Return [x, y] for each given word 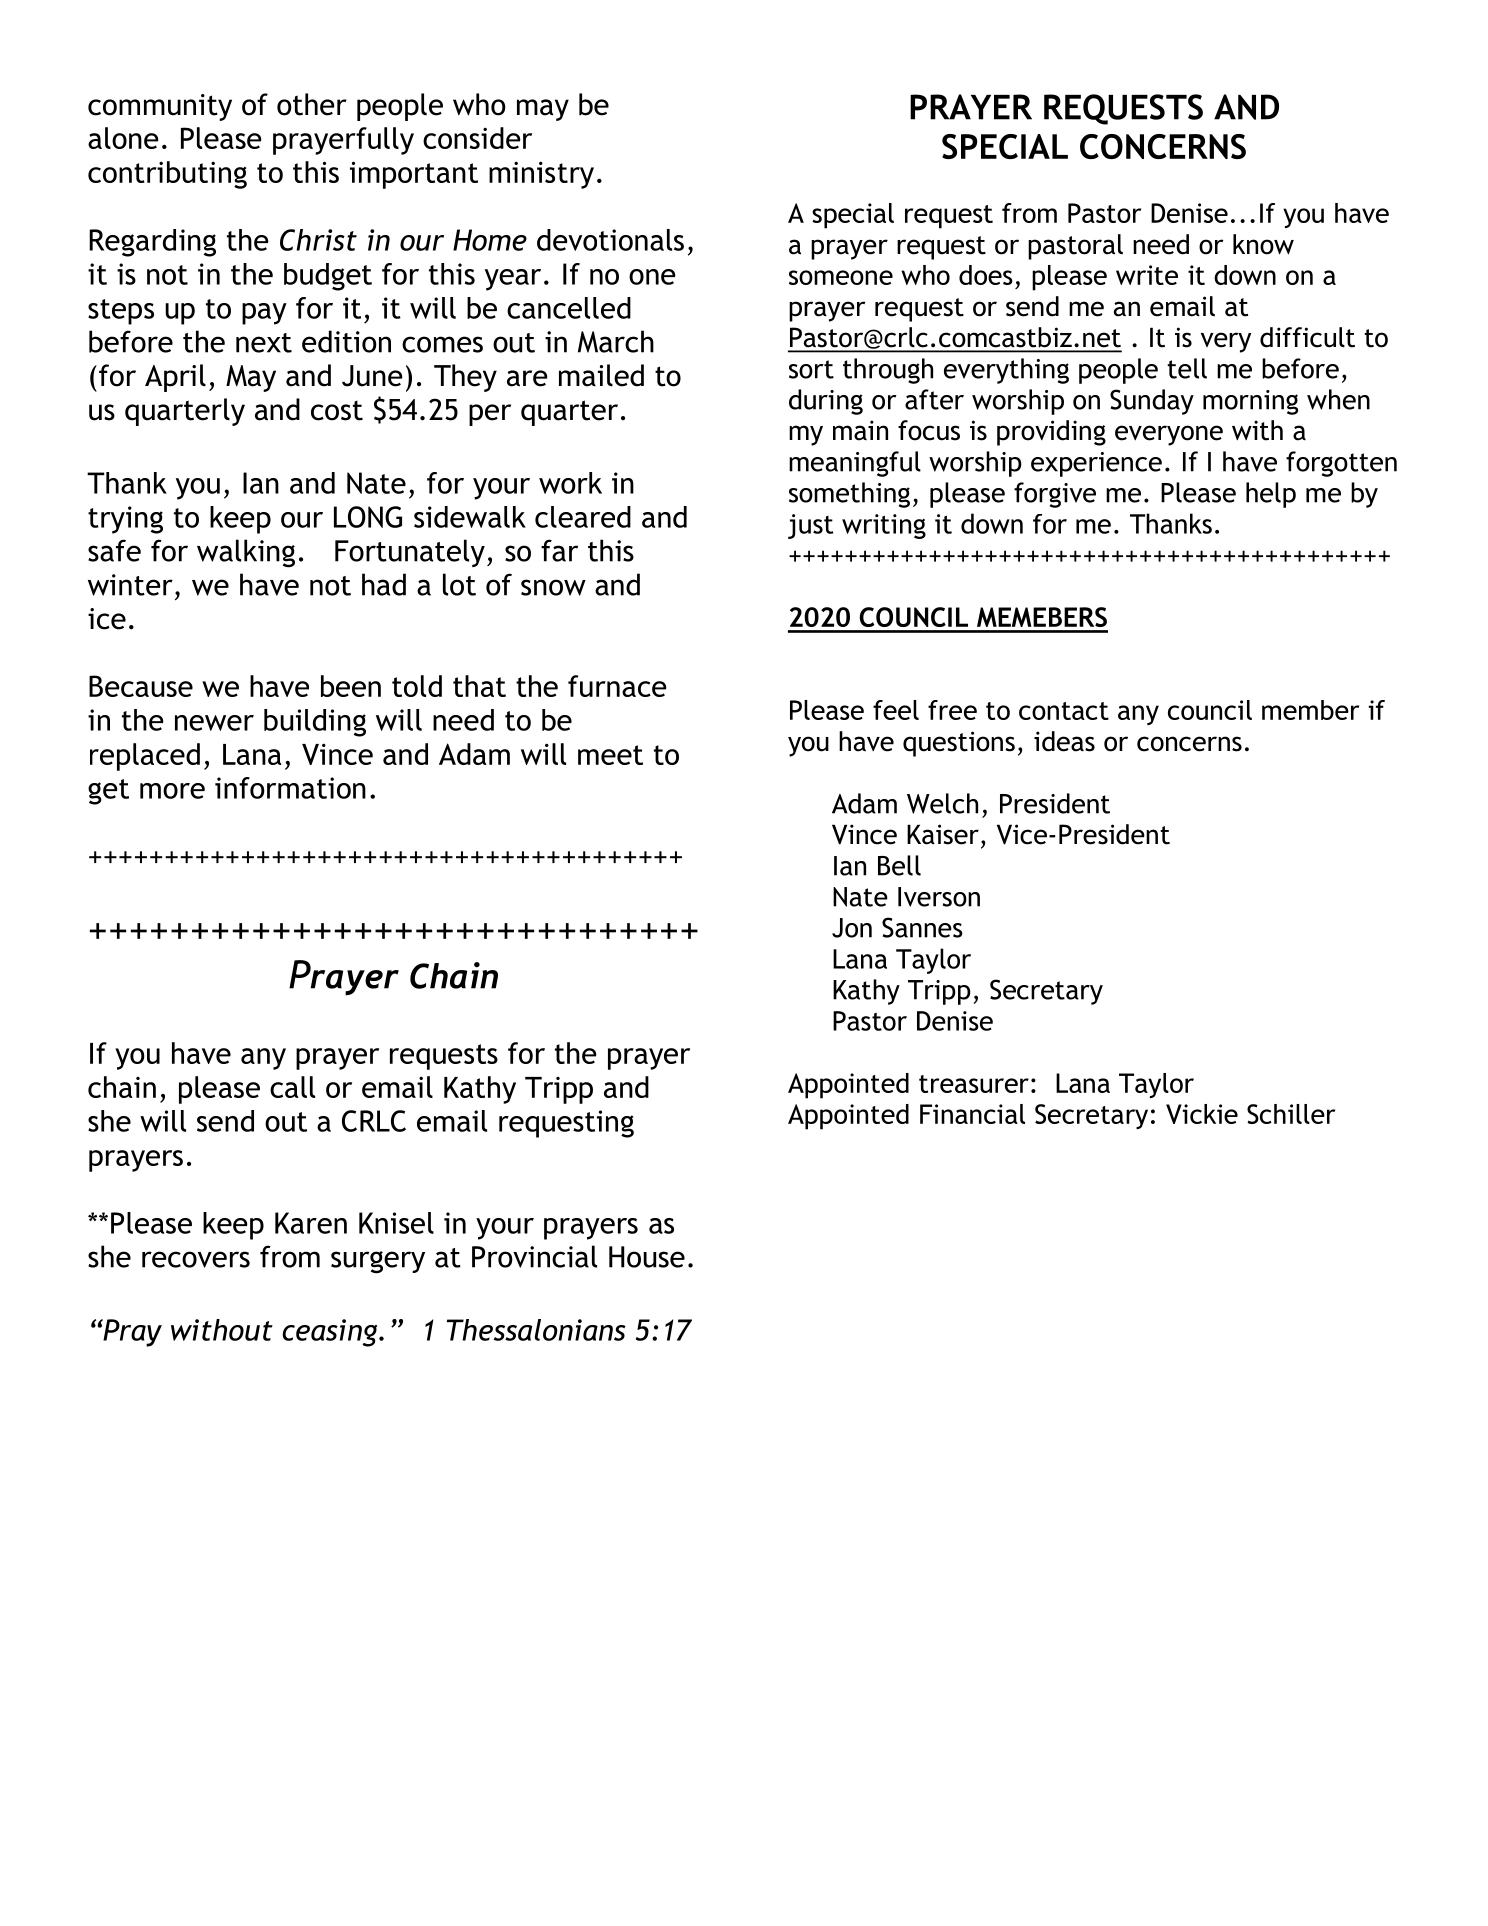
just [810, 526]
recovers [196, 1259]
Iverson [939, 897]
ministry [541, 175]
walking [246, 553]
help [1271, 495]
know [1263, 244]
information [290, 788]
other [312, 104]
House [647, 1257]
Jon [852, 928]
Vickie [1202, 1114]
